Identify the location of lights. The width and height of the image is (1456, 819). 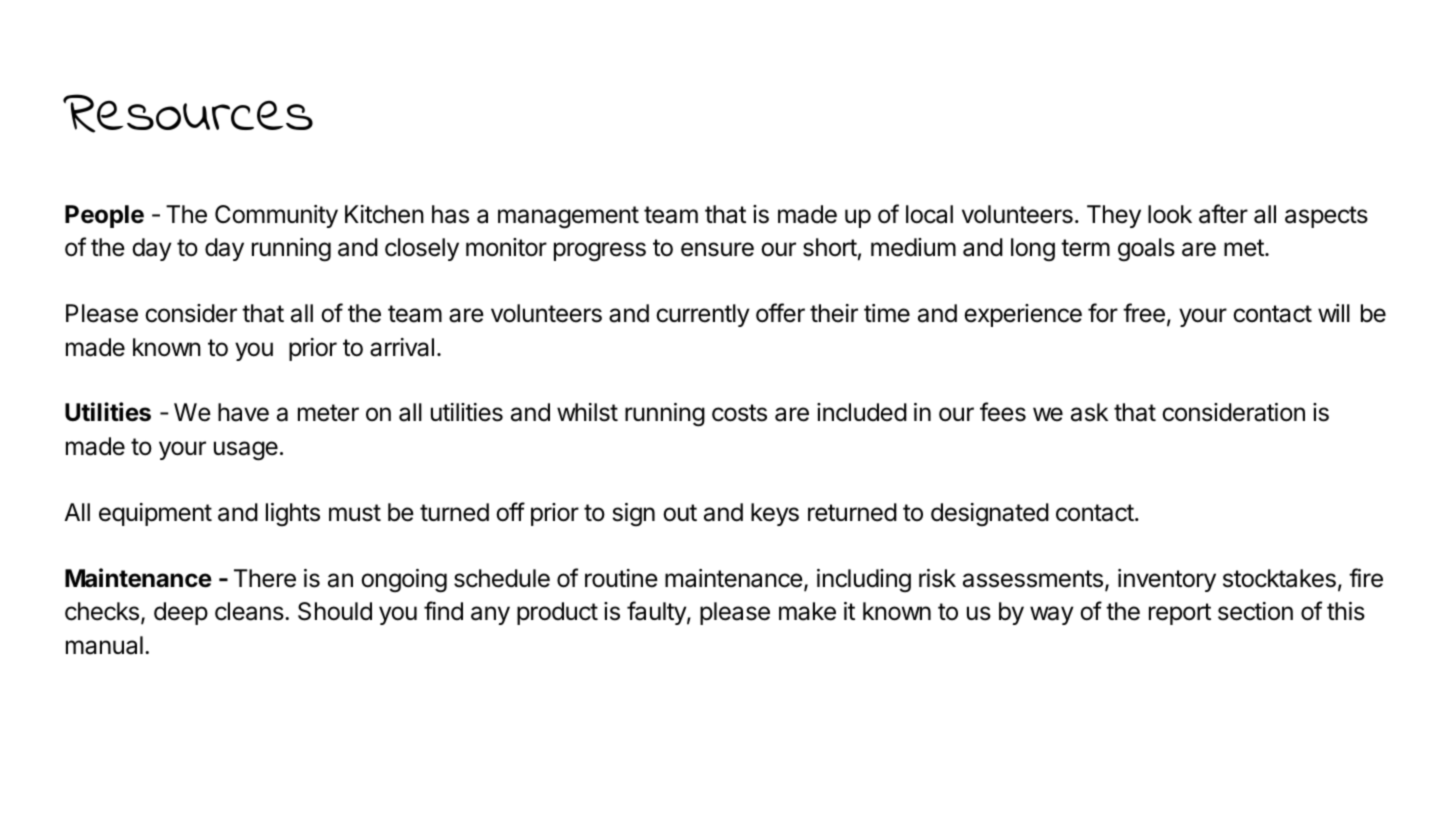
(293, 515).
